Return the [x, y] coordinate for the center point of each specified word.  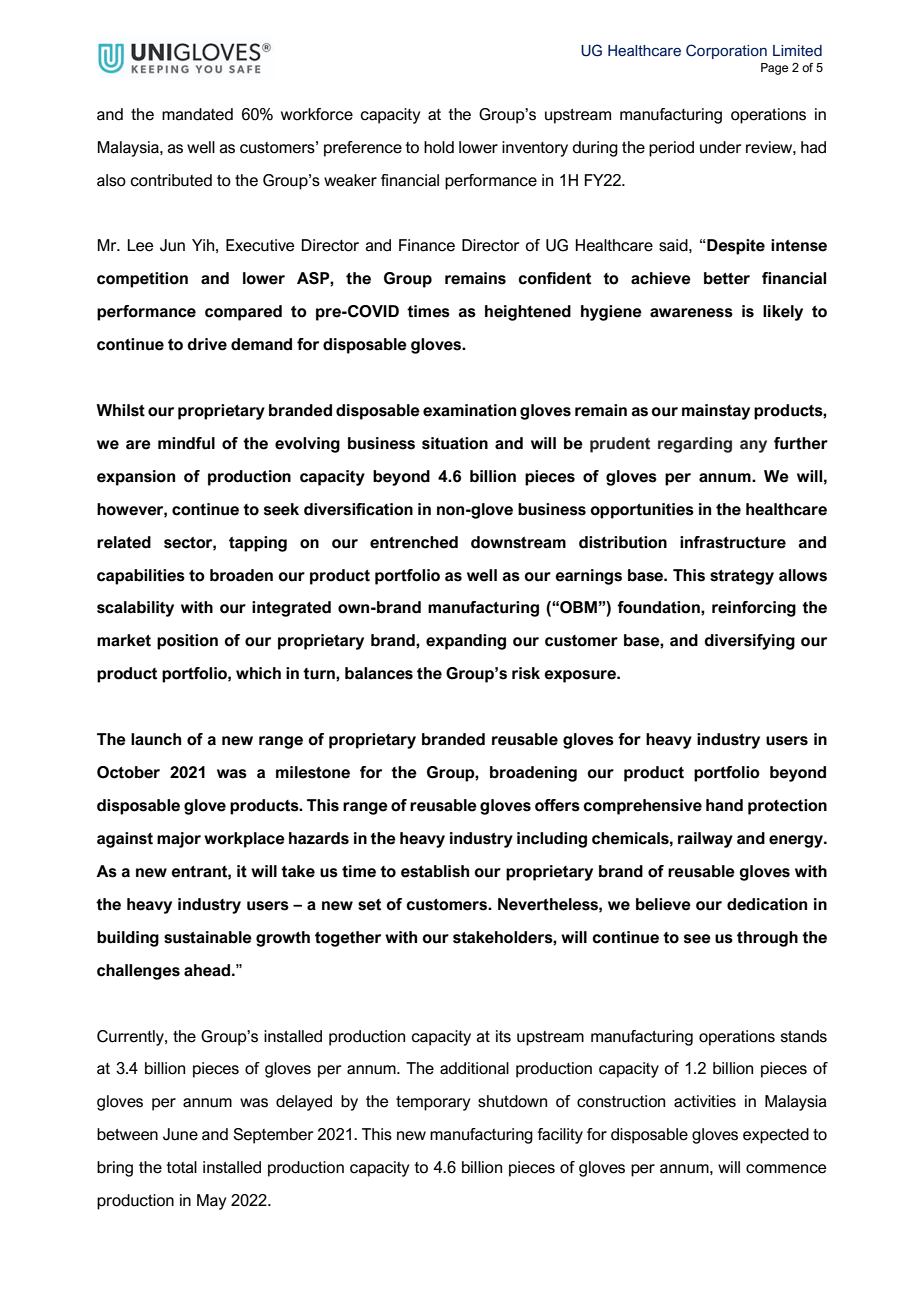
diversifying [749, 642]
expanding [466, 642]
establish [435, 871]
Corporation [726, 51]
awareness [691, 313]
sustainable [208, 937]
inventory [535, 149]
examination [469, 410]
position [187, 642]
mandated [197, 114]
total [181, 1167]
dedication [767, 904]
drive [207, 344]
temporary [433, 1103]
